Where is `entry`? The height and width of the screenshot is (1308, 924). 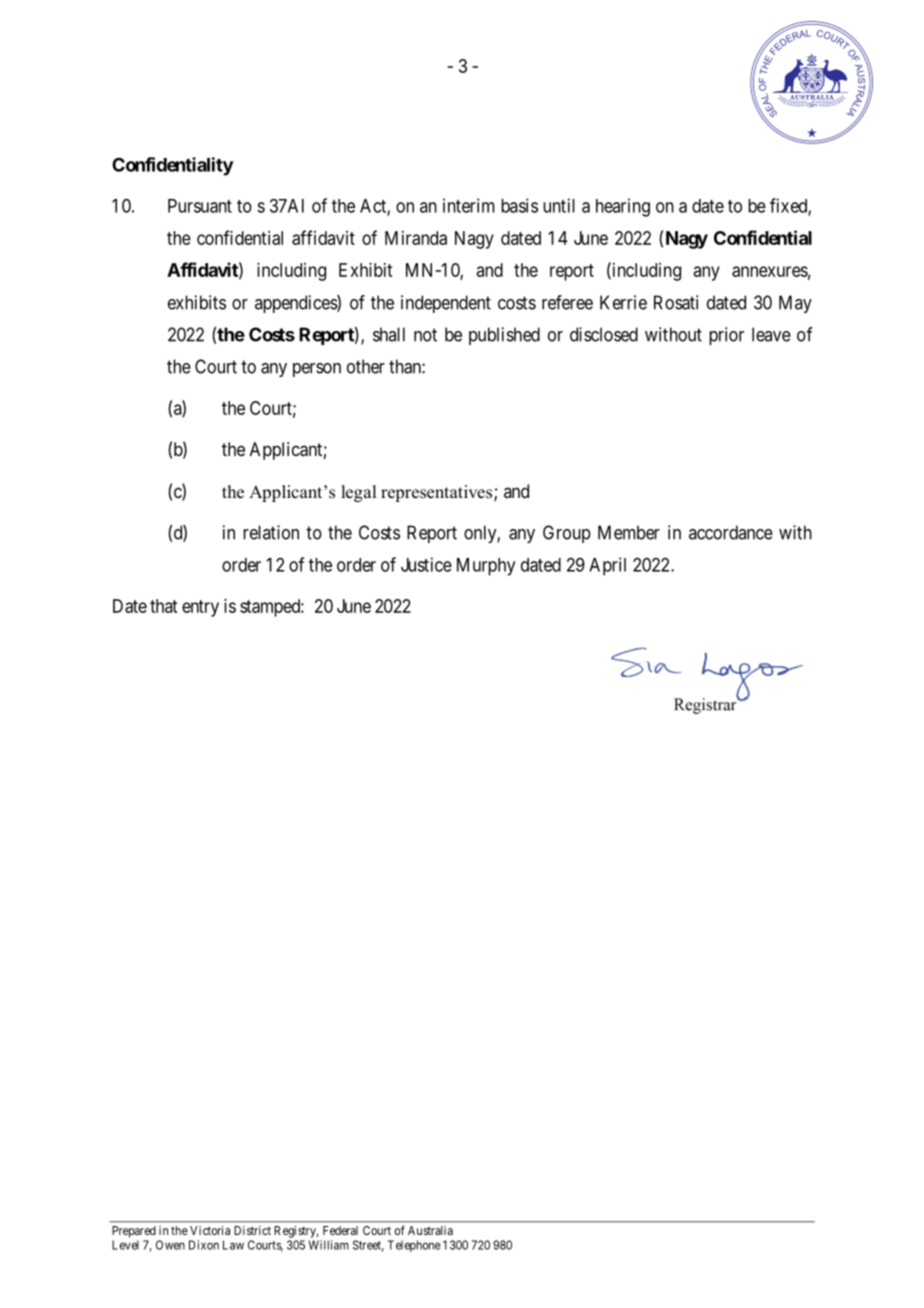
entry is located at coordinates (200, 608).
